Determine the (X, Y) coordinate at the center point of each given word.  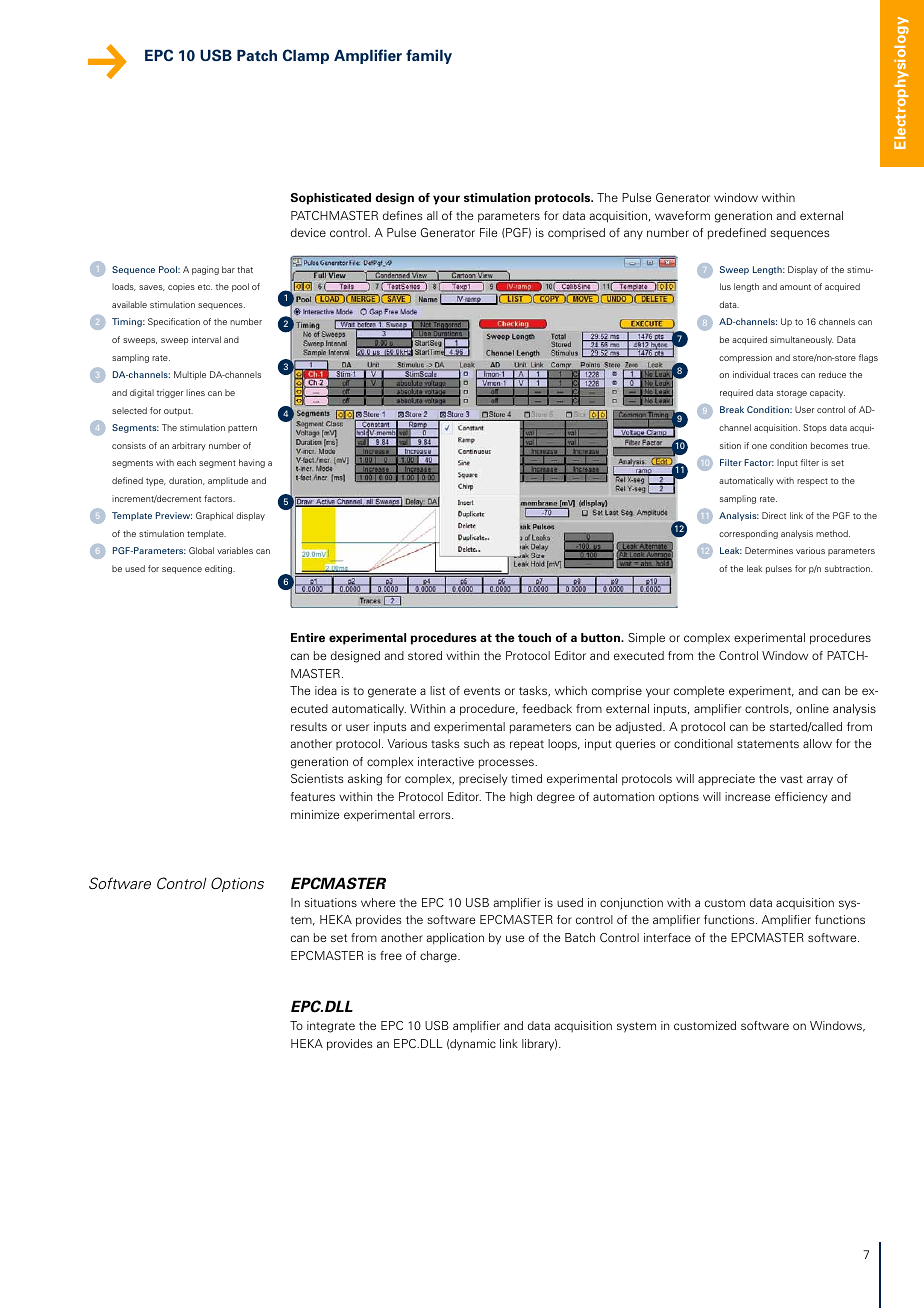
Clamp (306, 56)
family (429, 56)
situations (330, 902)
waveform (682, 215)
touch (534, 637)
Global (201, 550)
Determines (769, 550)
